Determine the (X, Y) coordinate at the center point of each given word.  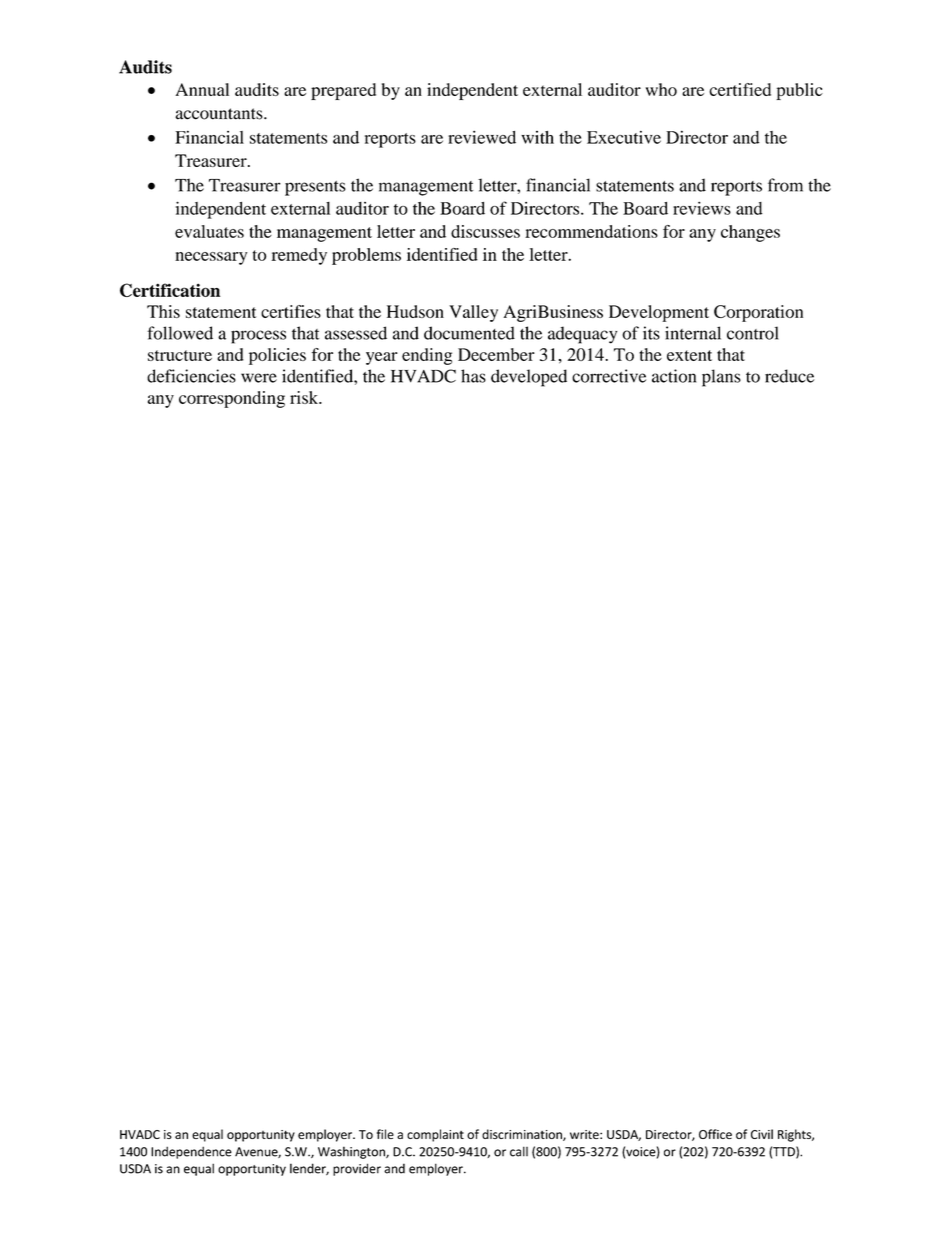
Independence (191, 1152)
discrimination (523, 1135)
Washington (352, 1152)
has (473, 376)
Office (715, 1134)
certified (740, 89)
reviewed (482, 137)
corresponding (232, 399)
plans (721, 378)
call (519, 1151)
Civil (762, 1134)
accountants (220, 114)
